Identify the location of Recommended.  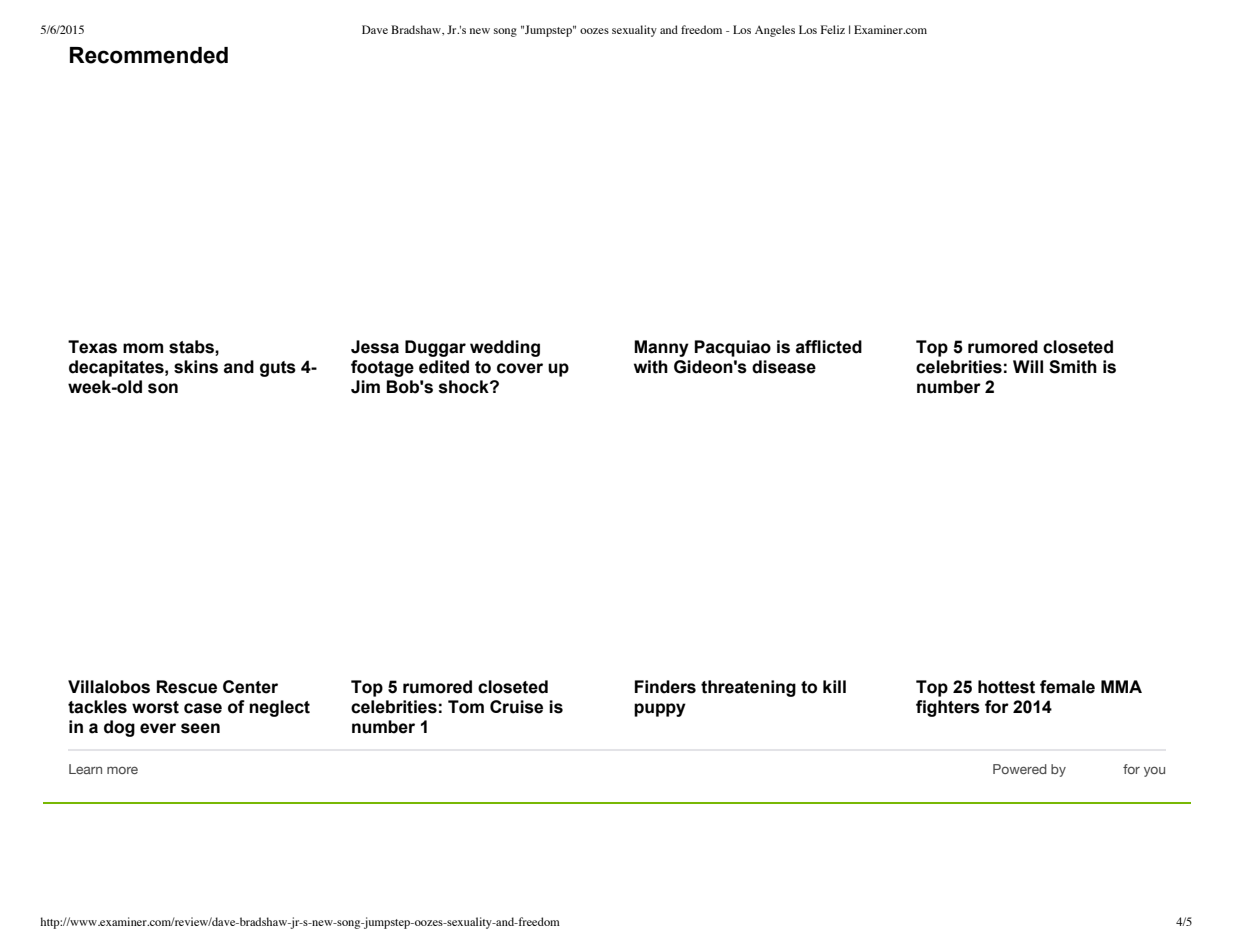
(149, 55).
